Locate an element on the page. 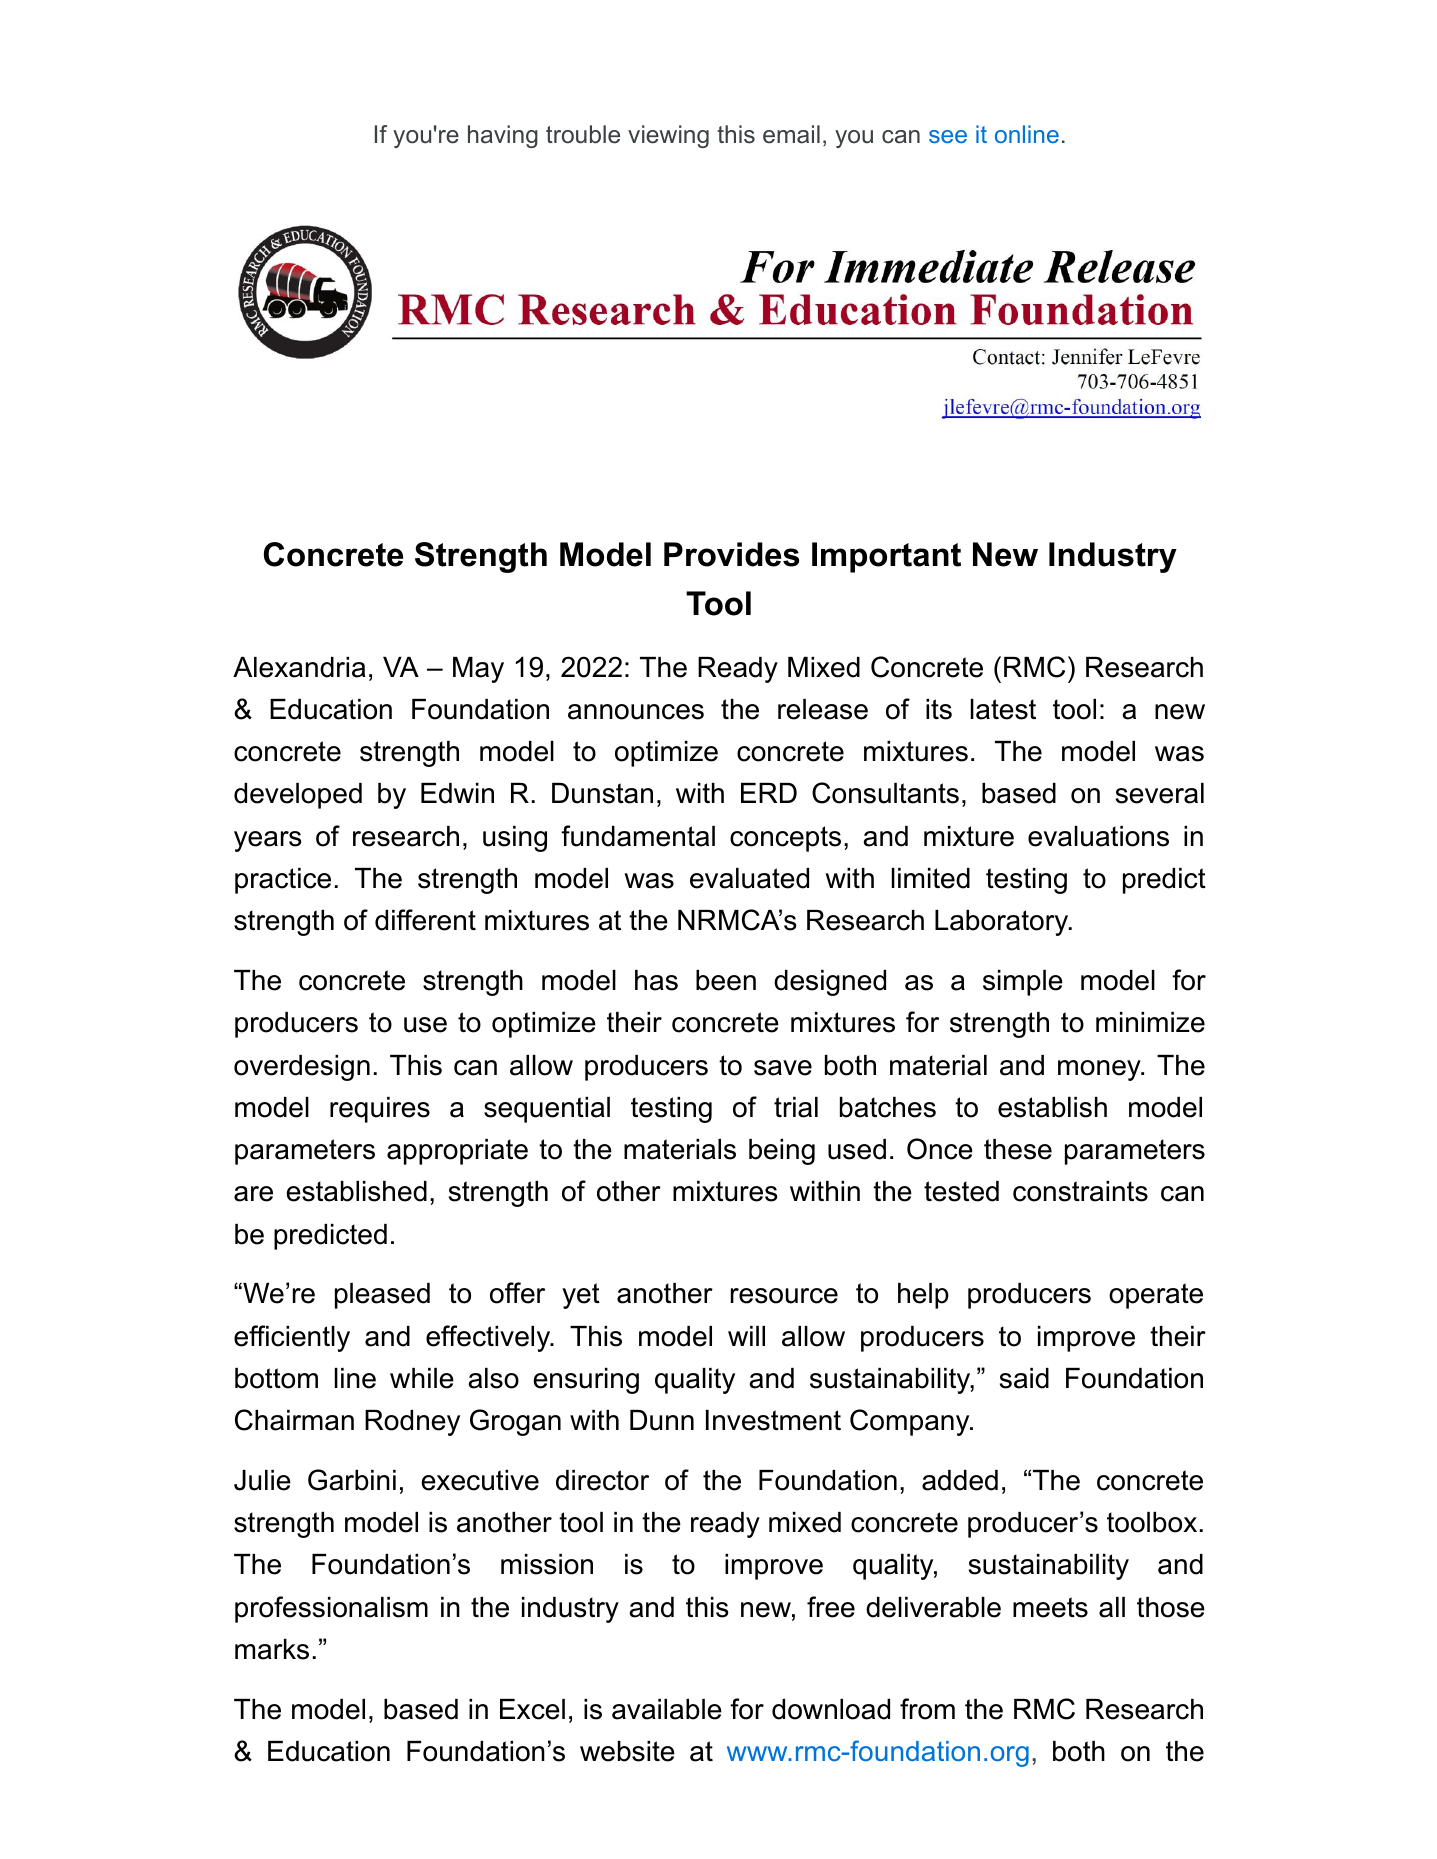  different is located at coordinates (425, 920).
